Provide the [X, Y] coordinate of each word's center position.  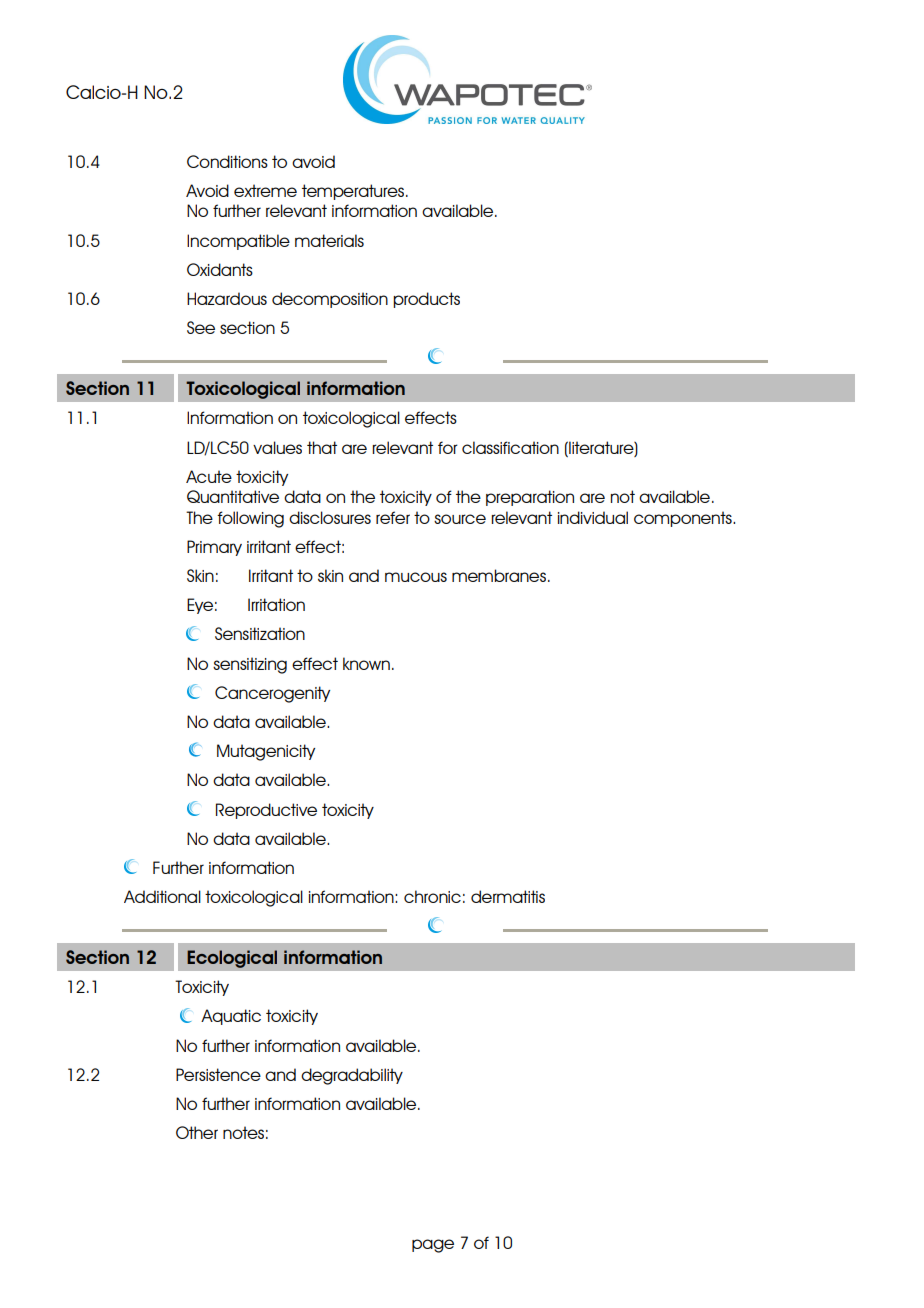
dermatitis [508, 896]
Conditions [227, 161]
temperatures [354, 192]
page [433, 1246]
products [426, 300]
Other [197, 1132]
